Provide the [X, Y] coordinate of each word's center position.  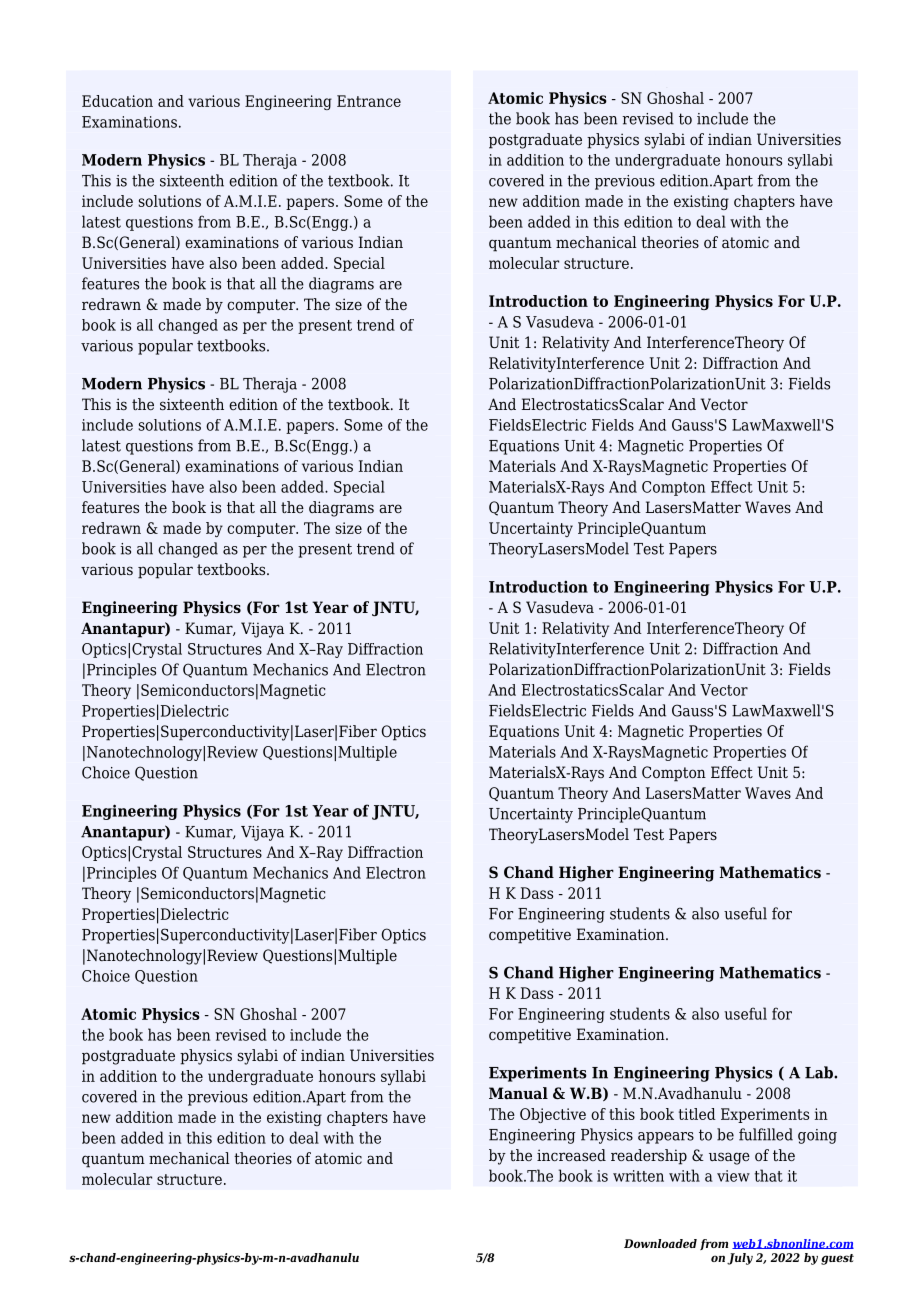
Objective [553, 1115]
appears [666, 1138]
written [638, 1176]
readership [649, 1157]
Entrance [369, 101]
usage [729, 1158]
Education [117, 101]
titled [697, 1114]
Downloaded [660, 1243]
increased [571, 1155]
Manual [518, 1093]
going [817, 1136]
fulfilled [766, 1134]
